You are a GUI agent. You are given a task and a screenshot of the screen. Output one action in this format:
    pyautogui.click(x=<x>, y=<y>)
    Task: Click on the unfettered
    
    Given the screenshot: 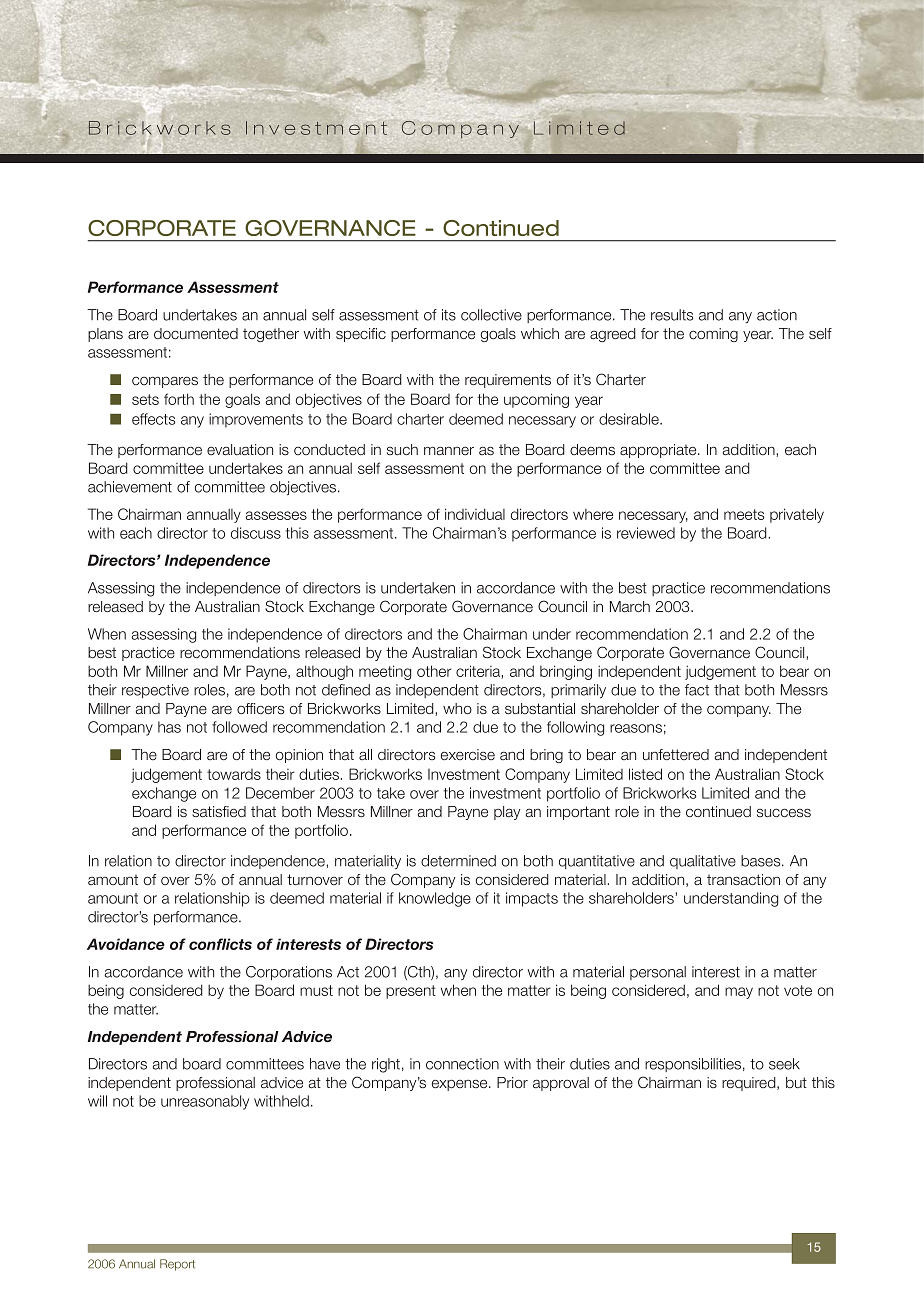 What is the action you would take?
    pyautogui.click(x=676, y=754)
